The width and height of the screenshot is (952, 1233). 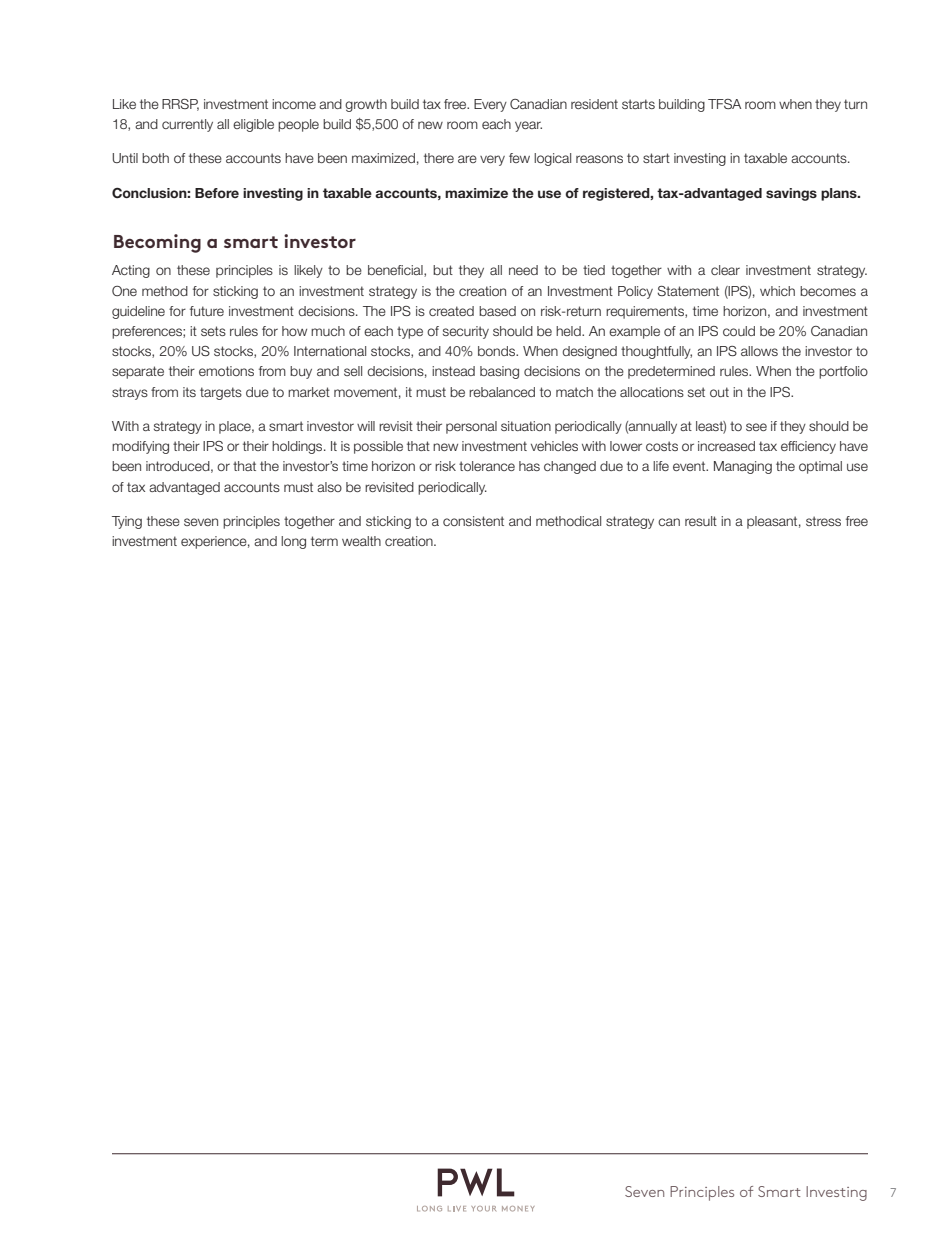 I want to click on need, so click(x=523, y=270).
